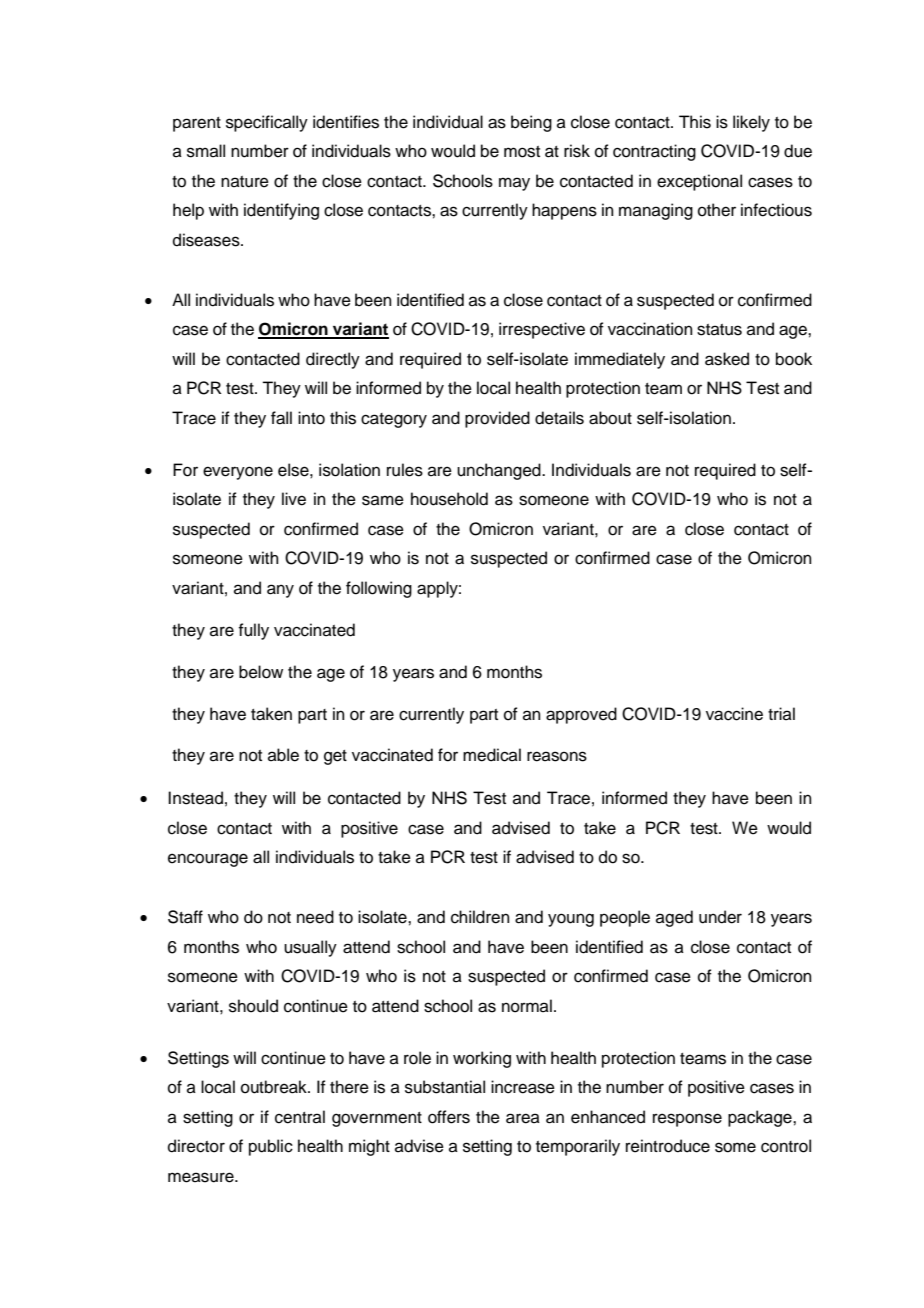 This screenshot has width=924, height=1308. Describe the element at coordinates (500, 471) in the screenshot. I see `unchanged` at that location.
